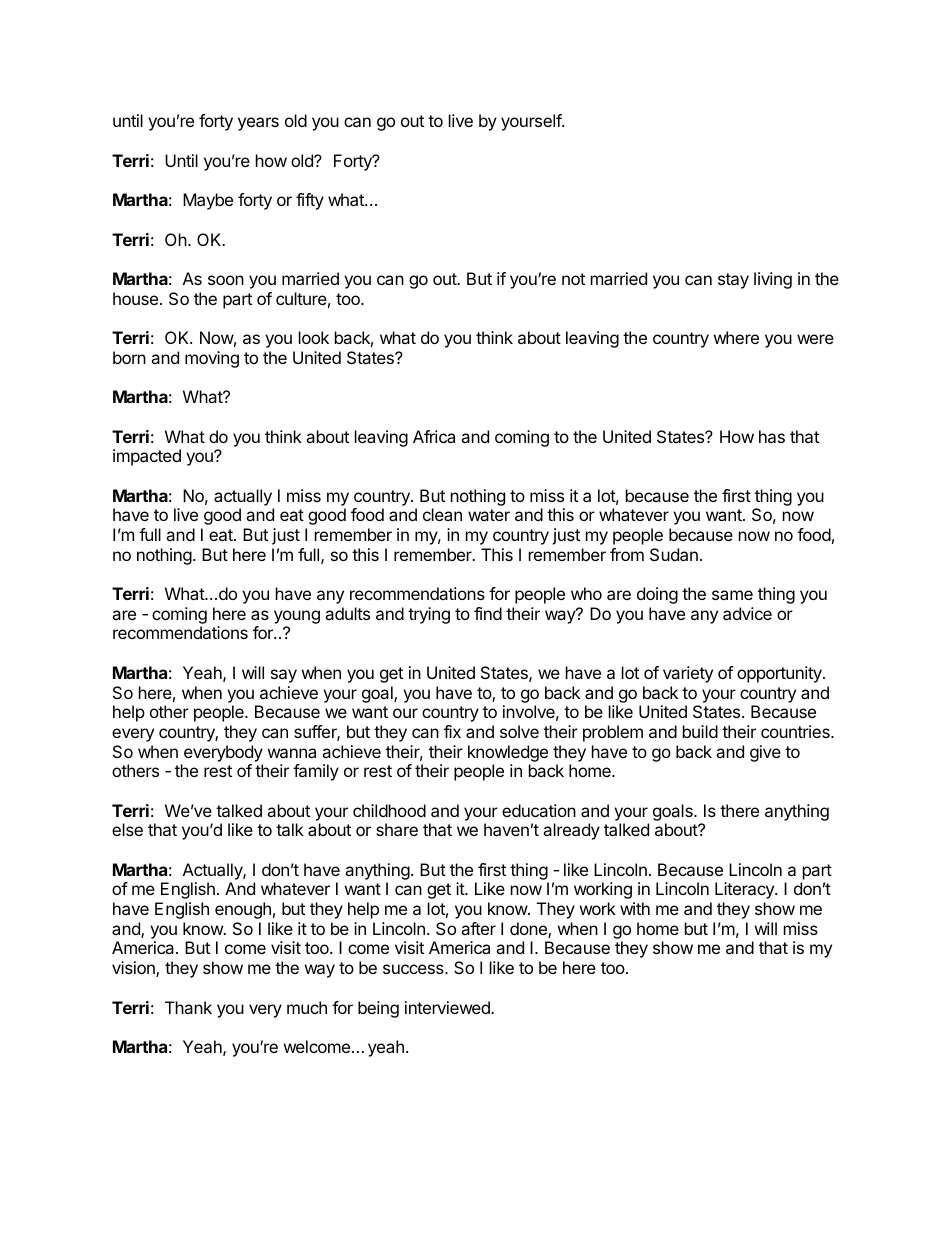 The width and height of the screenshot is (952, 1233). I want to click on living, so click(773, 280).
